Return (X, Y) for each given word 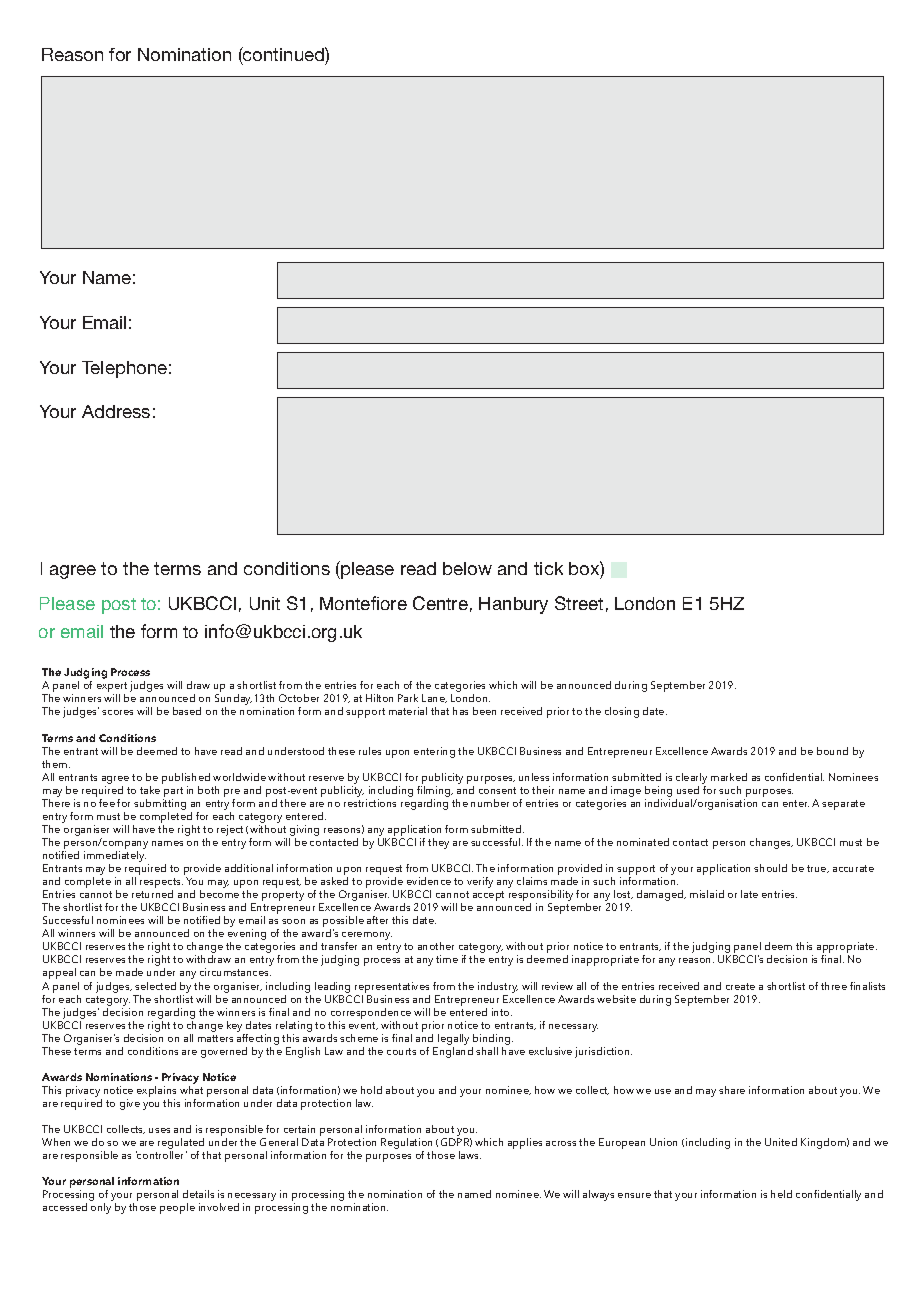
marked (729, 777)
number (490, 803)
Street (579, 603)
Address (116, 411)
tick (548, 568)
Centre (440, 603)
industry (498, 987)
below (467, 568)
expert (112, 688)
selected (155, 986)
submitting (160, 804)
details (198, 1194)
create (740, 986)
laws (470, 1155)
